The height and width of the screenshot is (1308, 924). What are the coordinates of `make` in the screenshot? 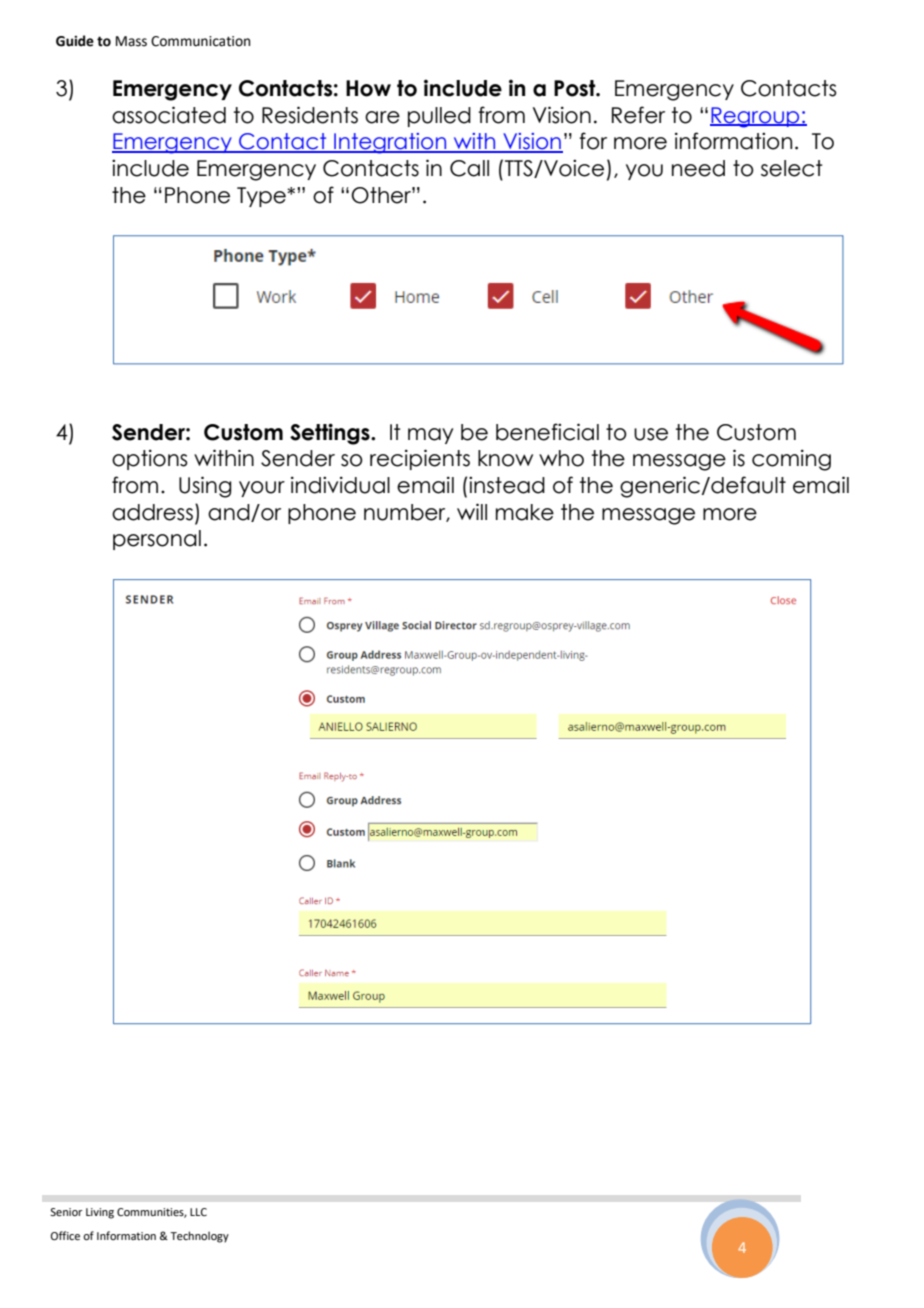 It's located at (525, 512).
